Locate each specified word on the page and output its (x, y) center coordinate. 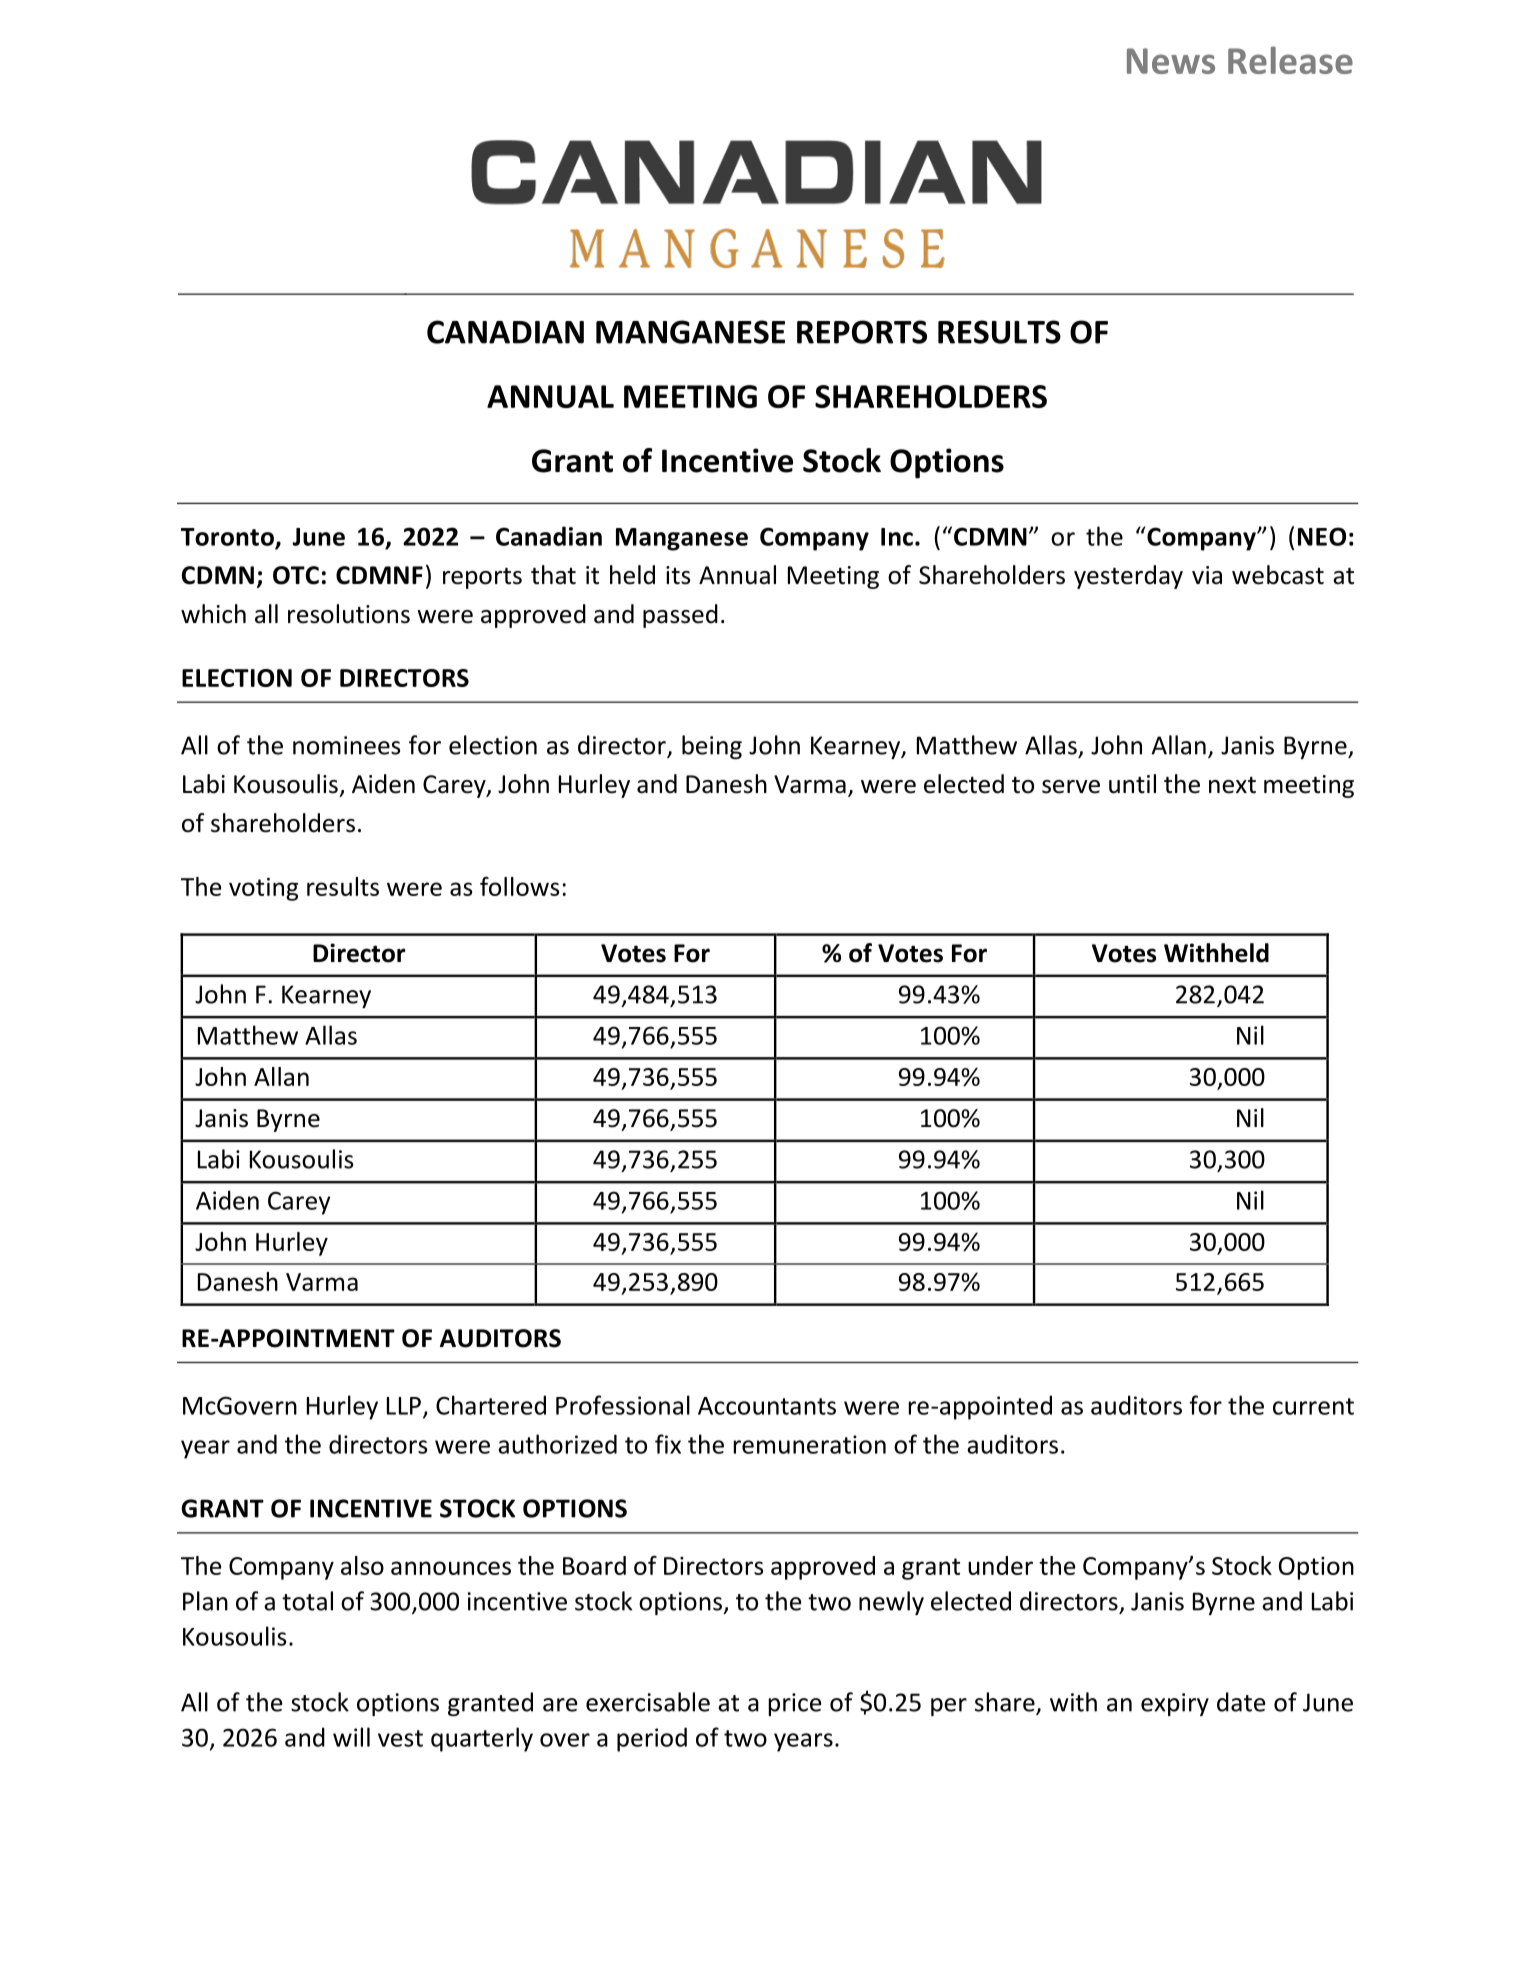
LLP (404, 1406)
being (712, 747)
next (1232, 785)
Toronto (228, 538)
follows (519, 886)
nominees (346, 745)
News (1171, 61)
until (1132, 784)
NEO (1322, 536)
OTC (296, 575)
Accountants (767, 1406)
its (678, 575)
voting (263, 889)
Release (1290, 60)
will (351, 1737)
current (1313, 1406)
